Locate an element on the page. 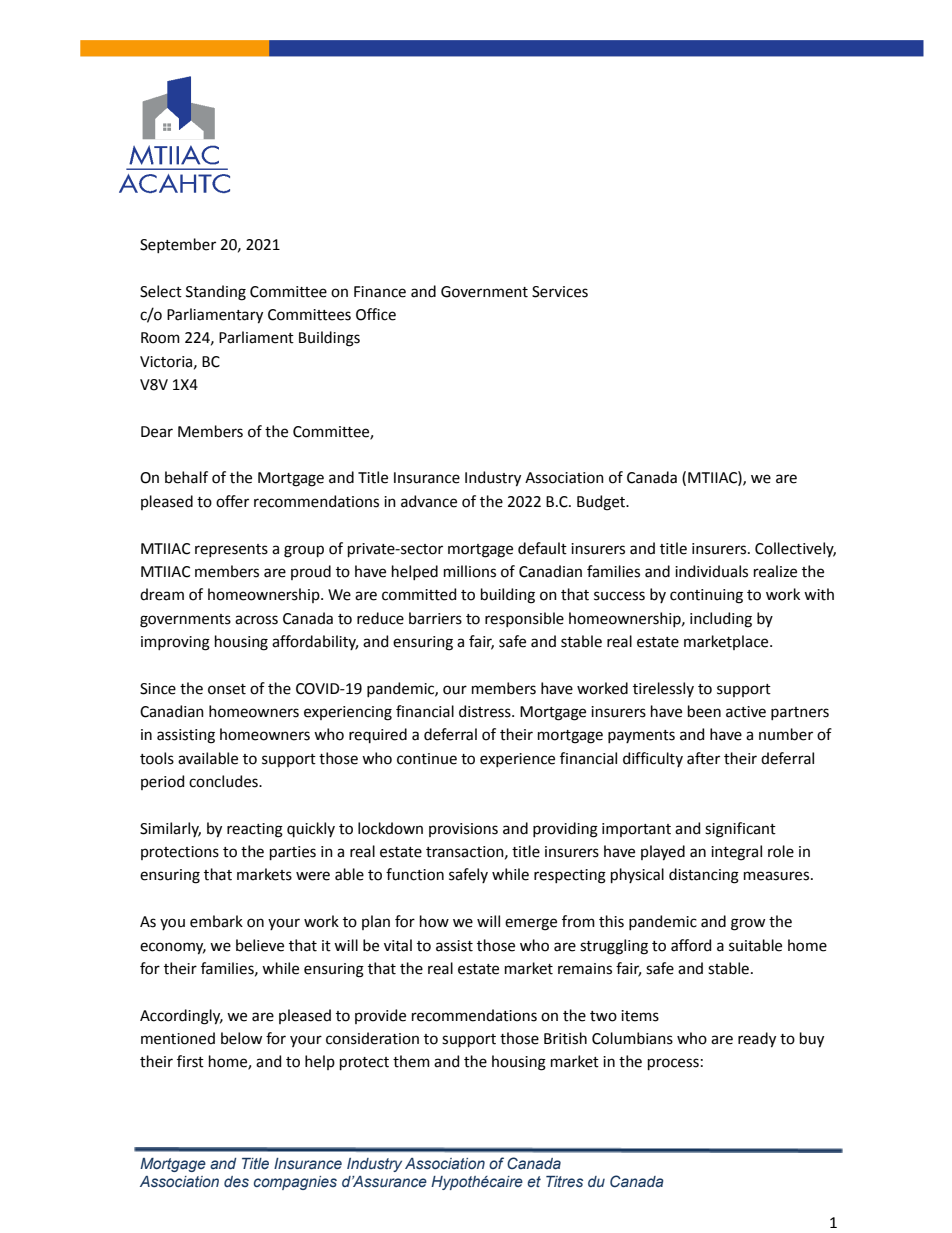 Image resolution: width=952 pixels, height=1233 pixels. first is located at coordinates (190, 1061).
